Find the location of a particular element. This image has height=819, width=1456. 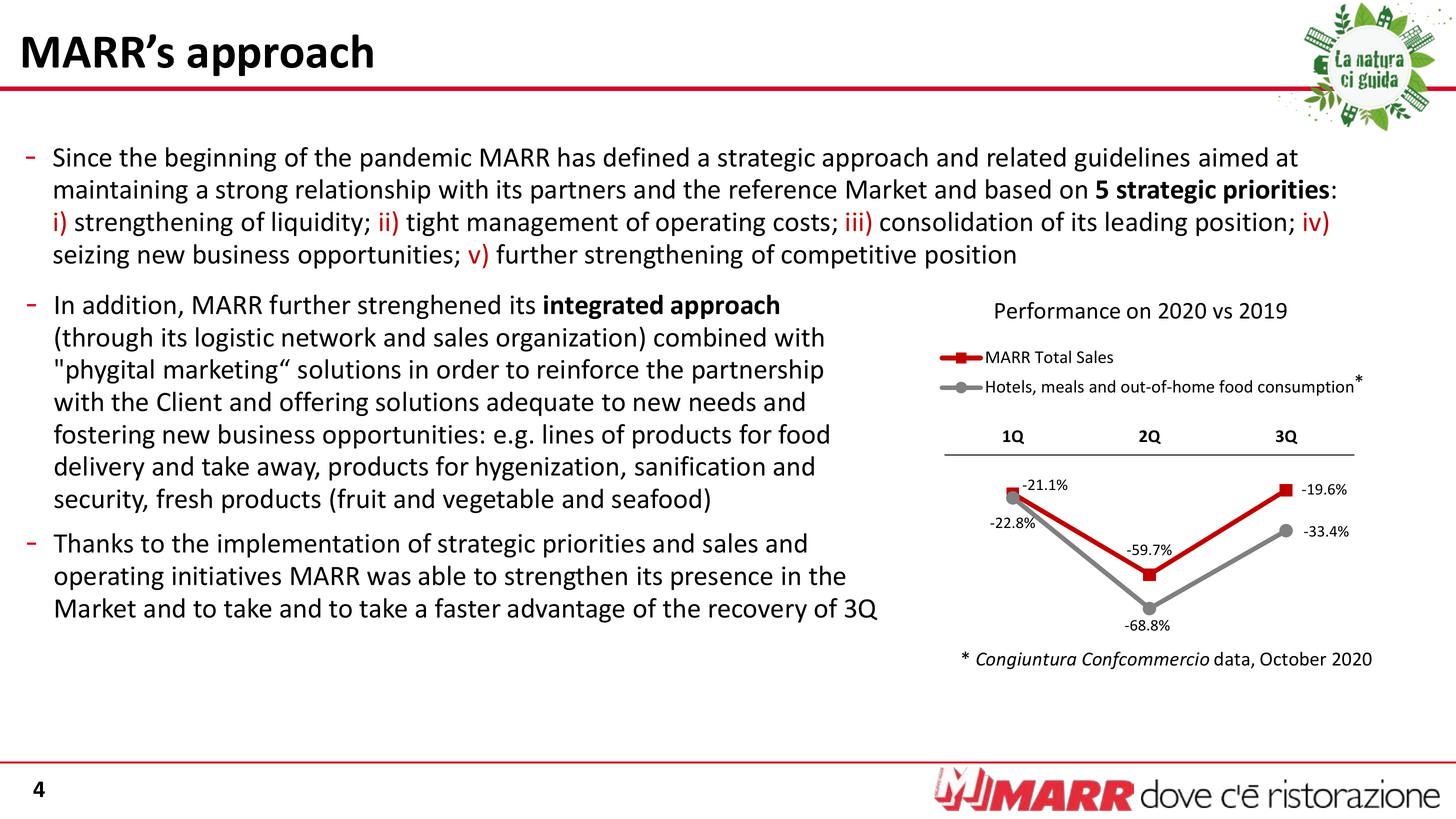

Client is located at coordinates (189, 401).
